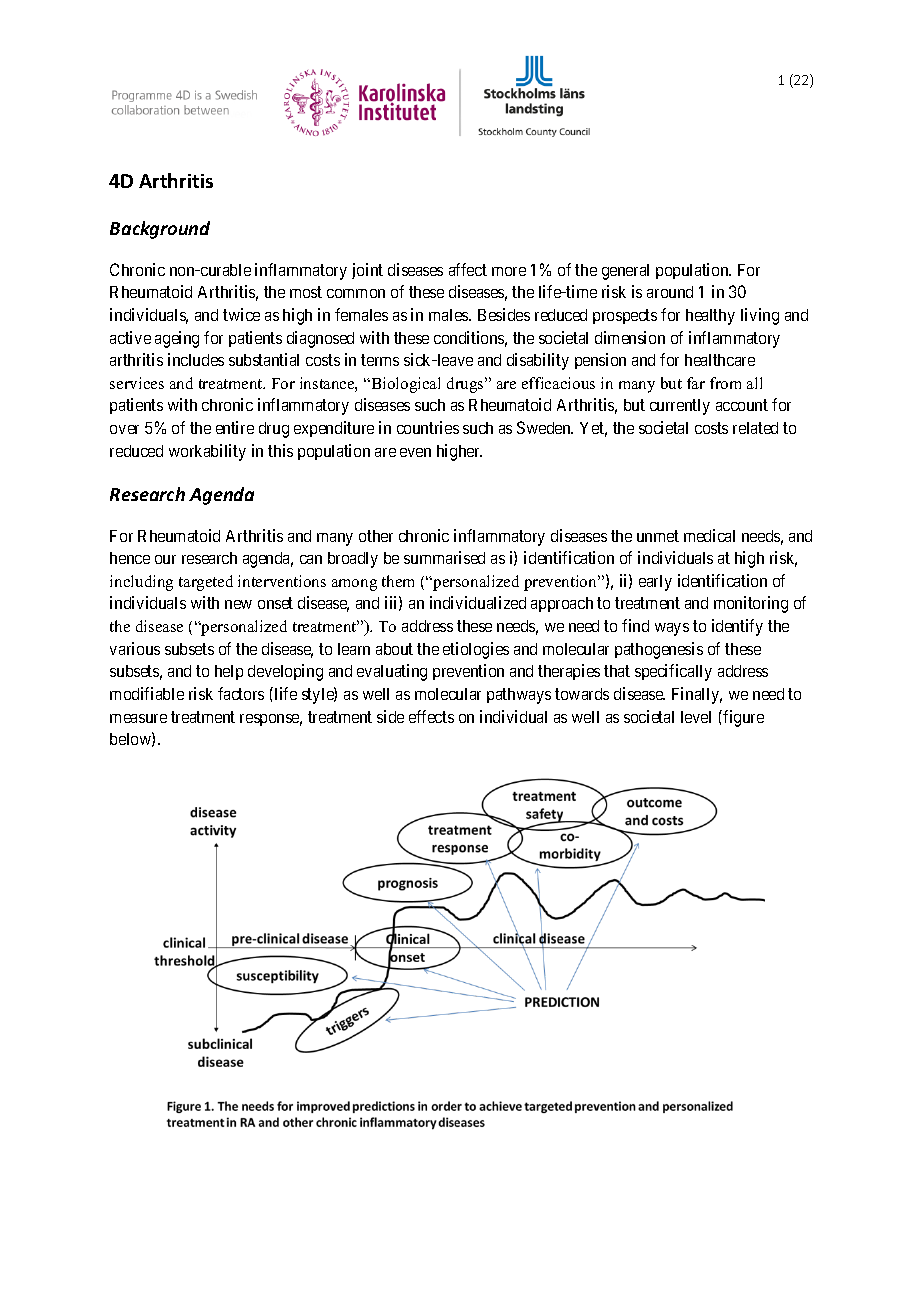  I want to click on countries, so click(428, 427).
